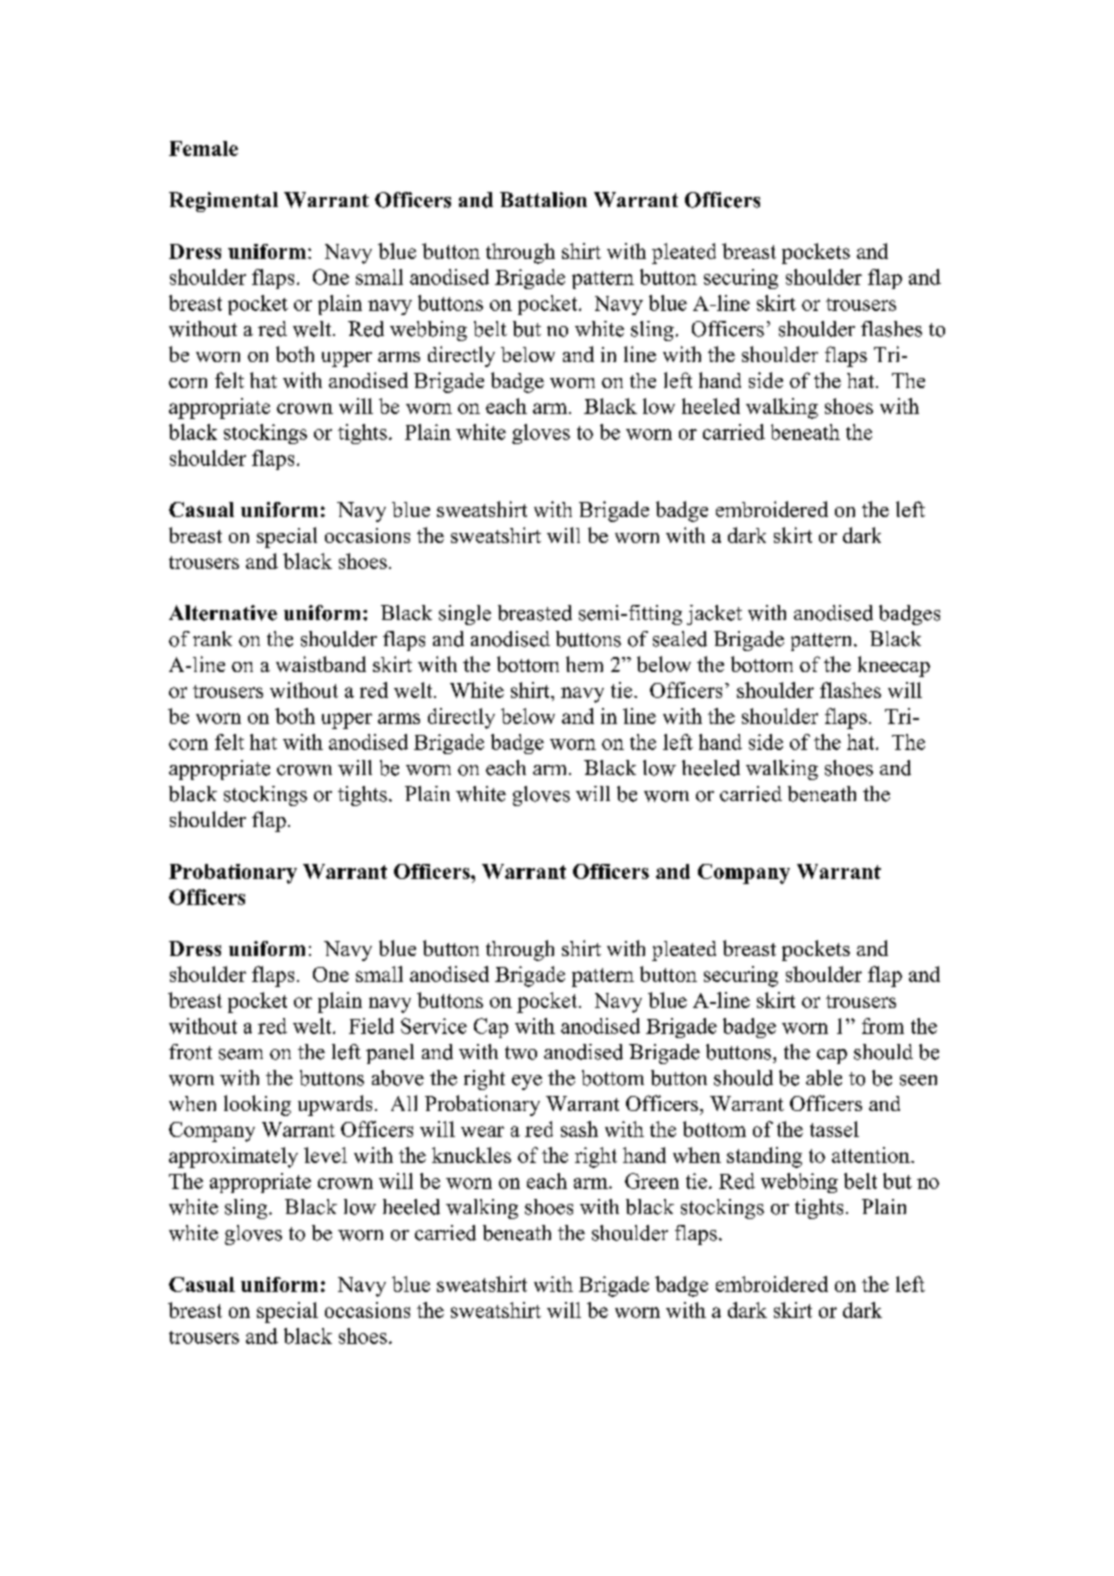 This image has width=1114, height=1576. Describe the element at coordinates (321, 664) in the image. I see `waistband` at that location.
